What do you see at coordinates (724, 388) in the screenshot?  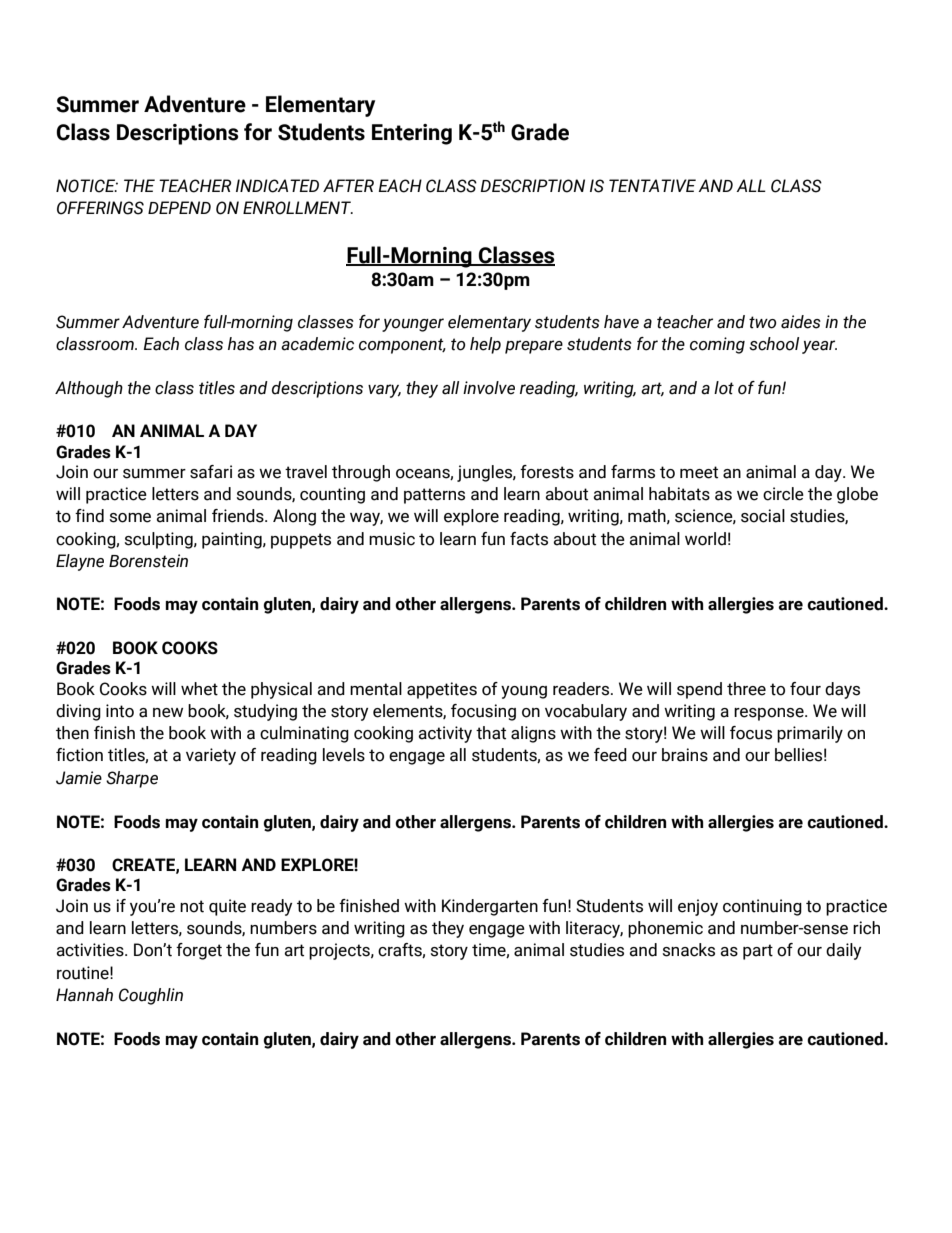 I see `lot` at bounding box center [724, 388].
